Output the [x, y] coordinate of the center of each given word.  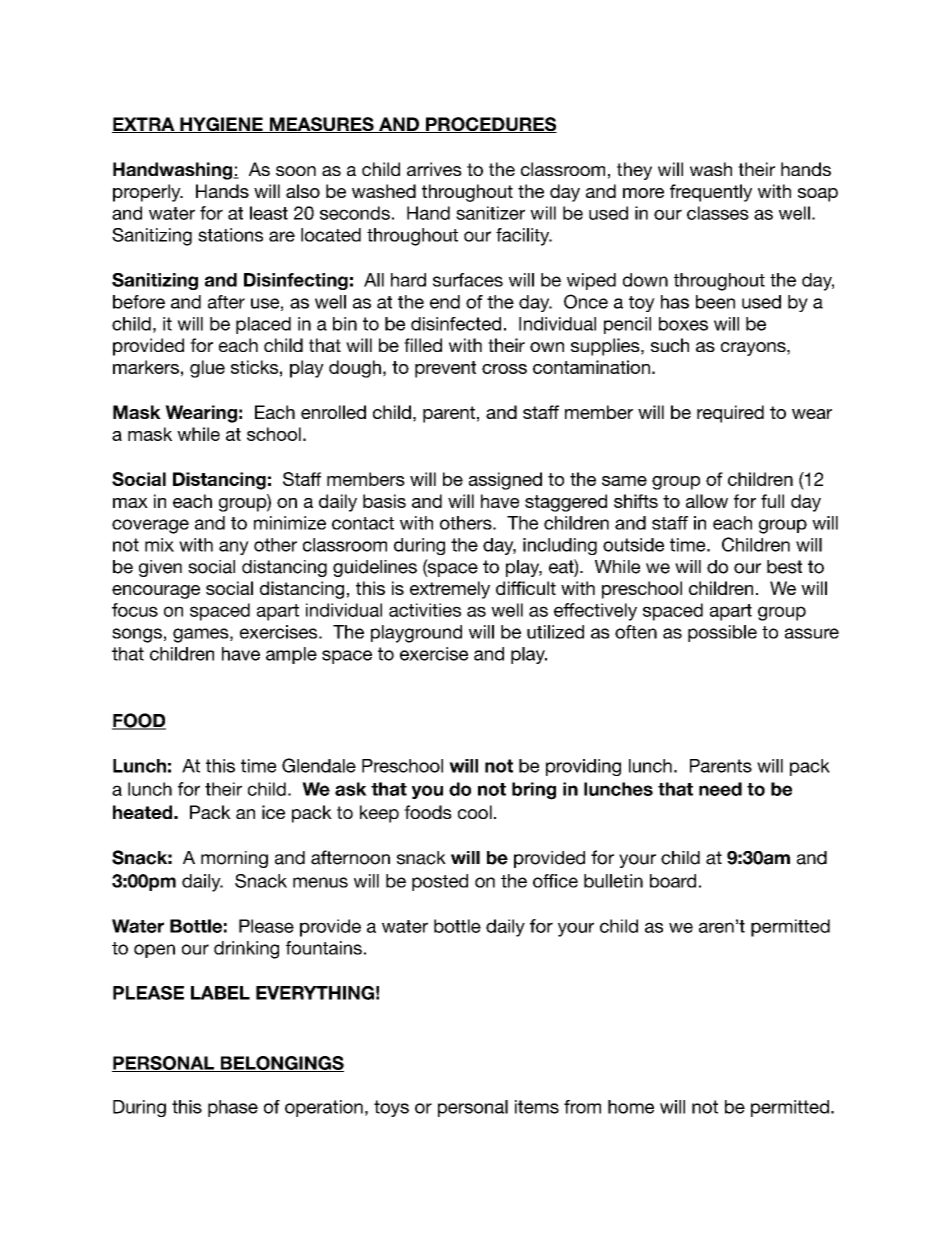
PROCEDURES [490, 125]
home [631, 1107]
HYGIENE [221, 125]
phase [233, 1108]
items [537, 1107]
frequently [711, 193]
